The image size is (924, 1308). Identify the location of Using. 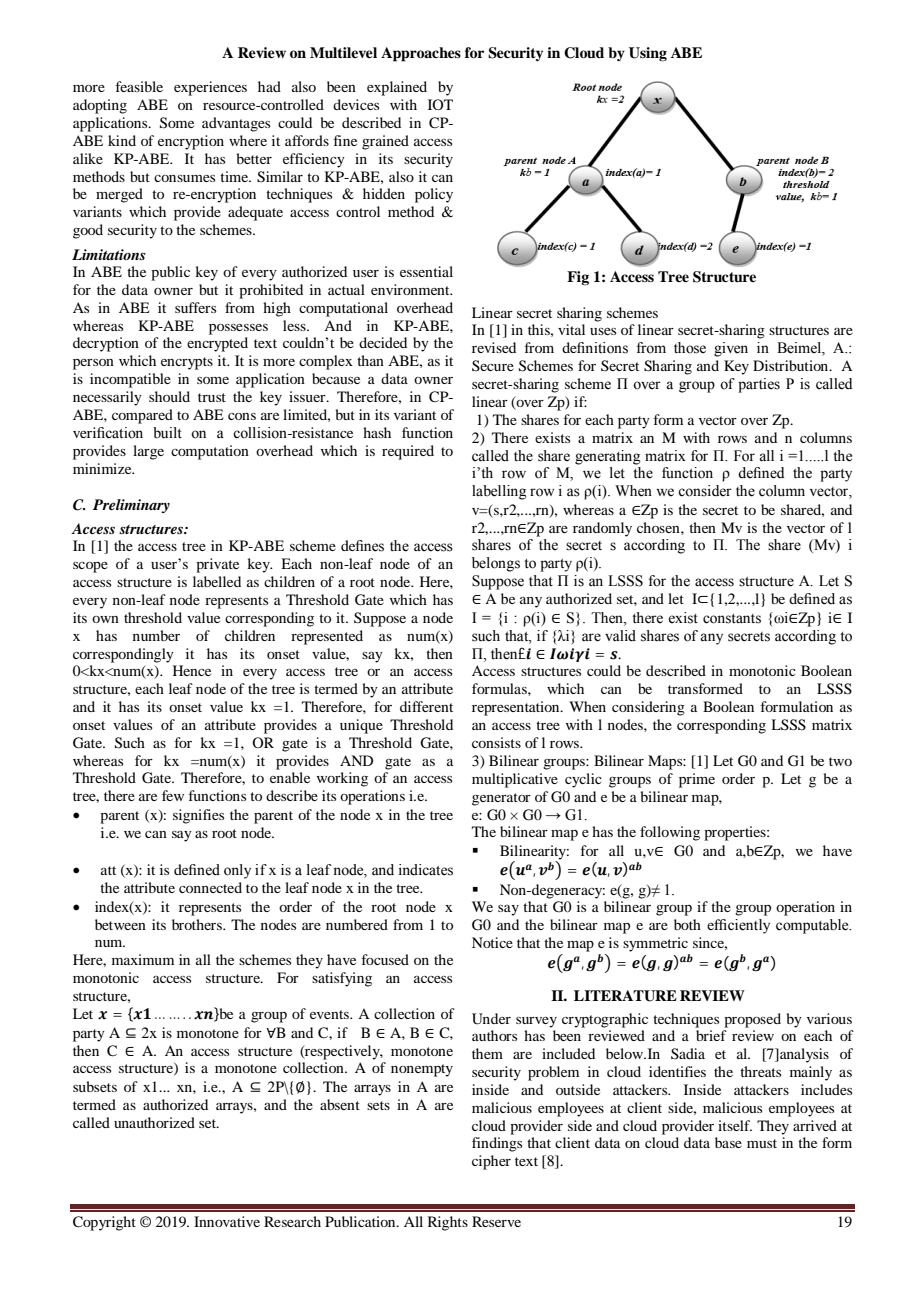
(648, 54).
